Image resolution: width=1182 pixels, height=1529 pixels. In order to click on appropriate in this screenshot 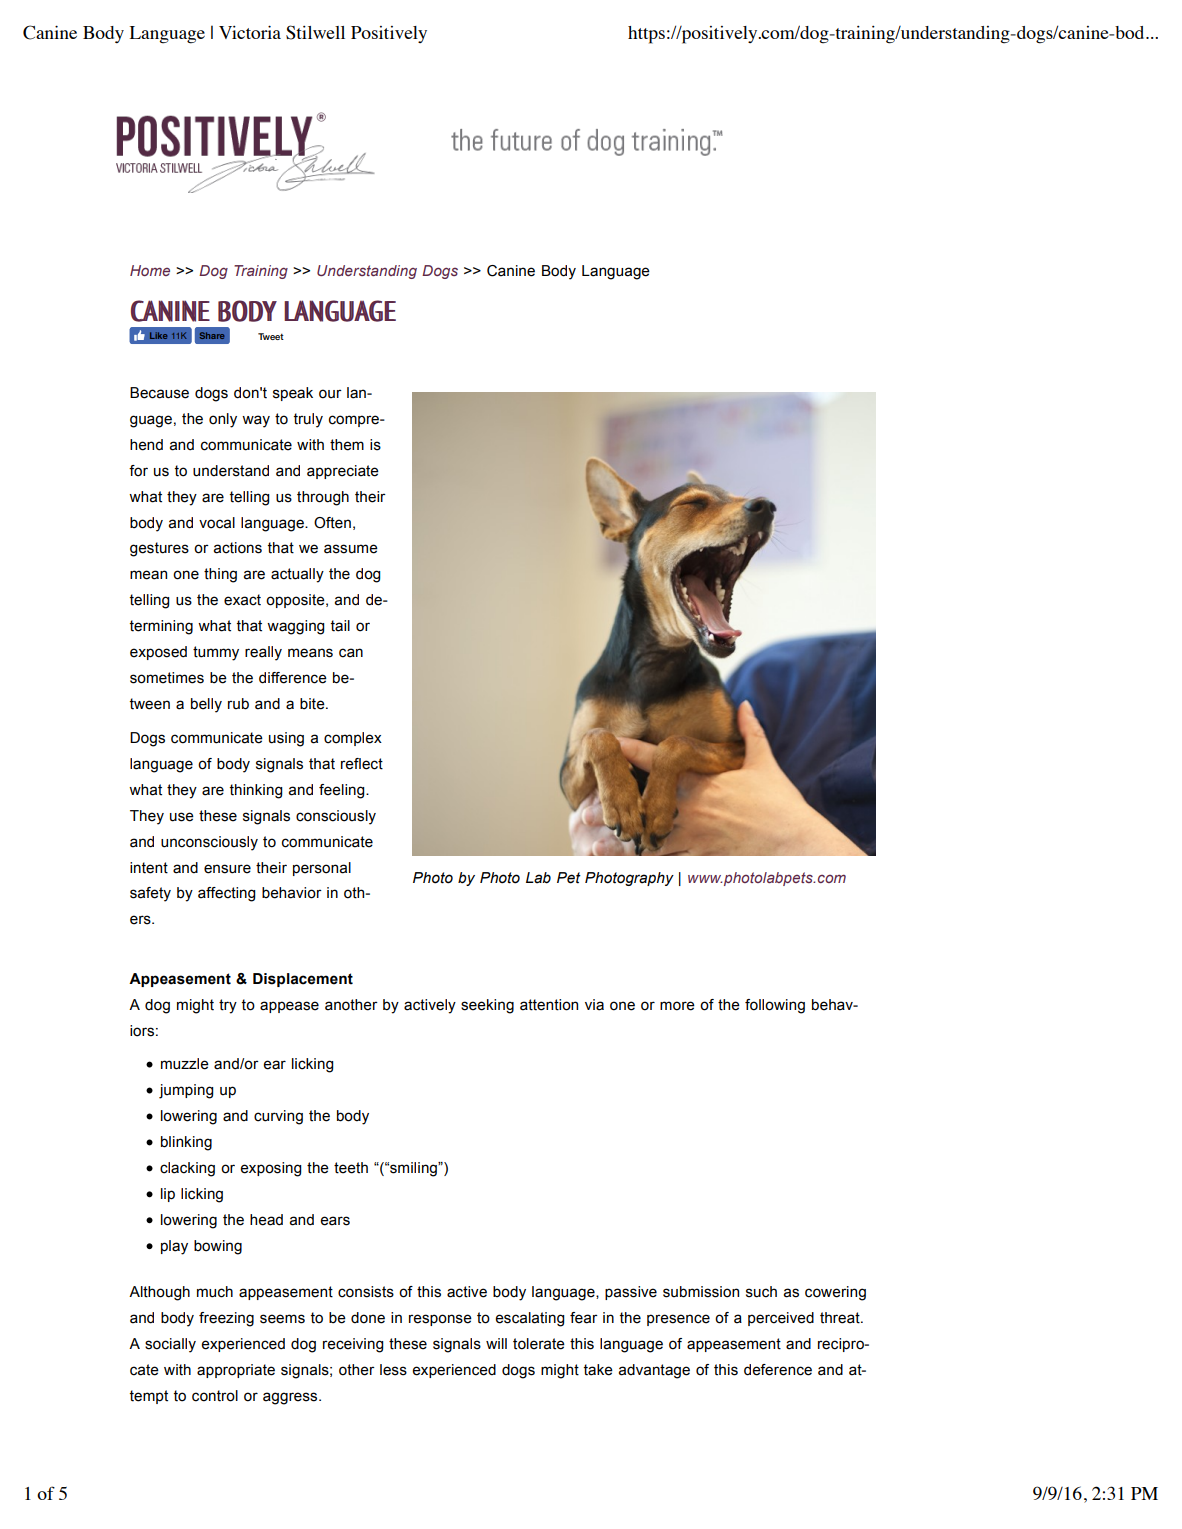, I will do `click(236, 1371)`.
